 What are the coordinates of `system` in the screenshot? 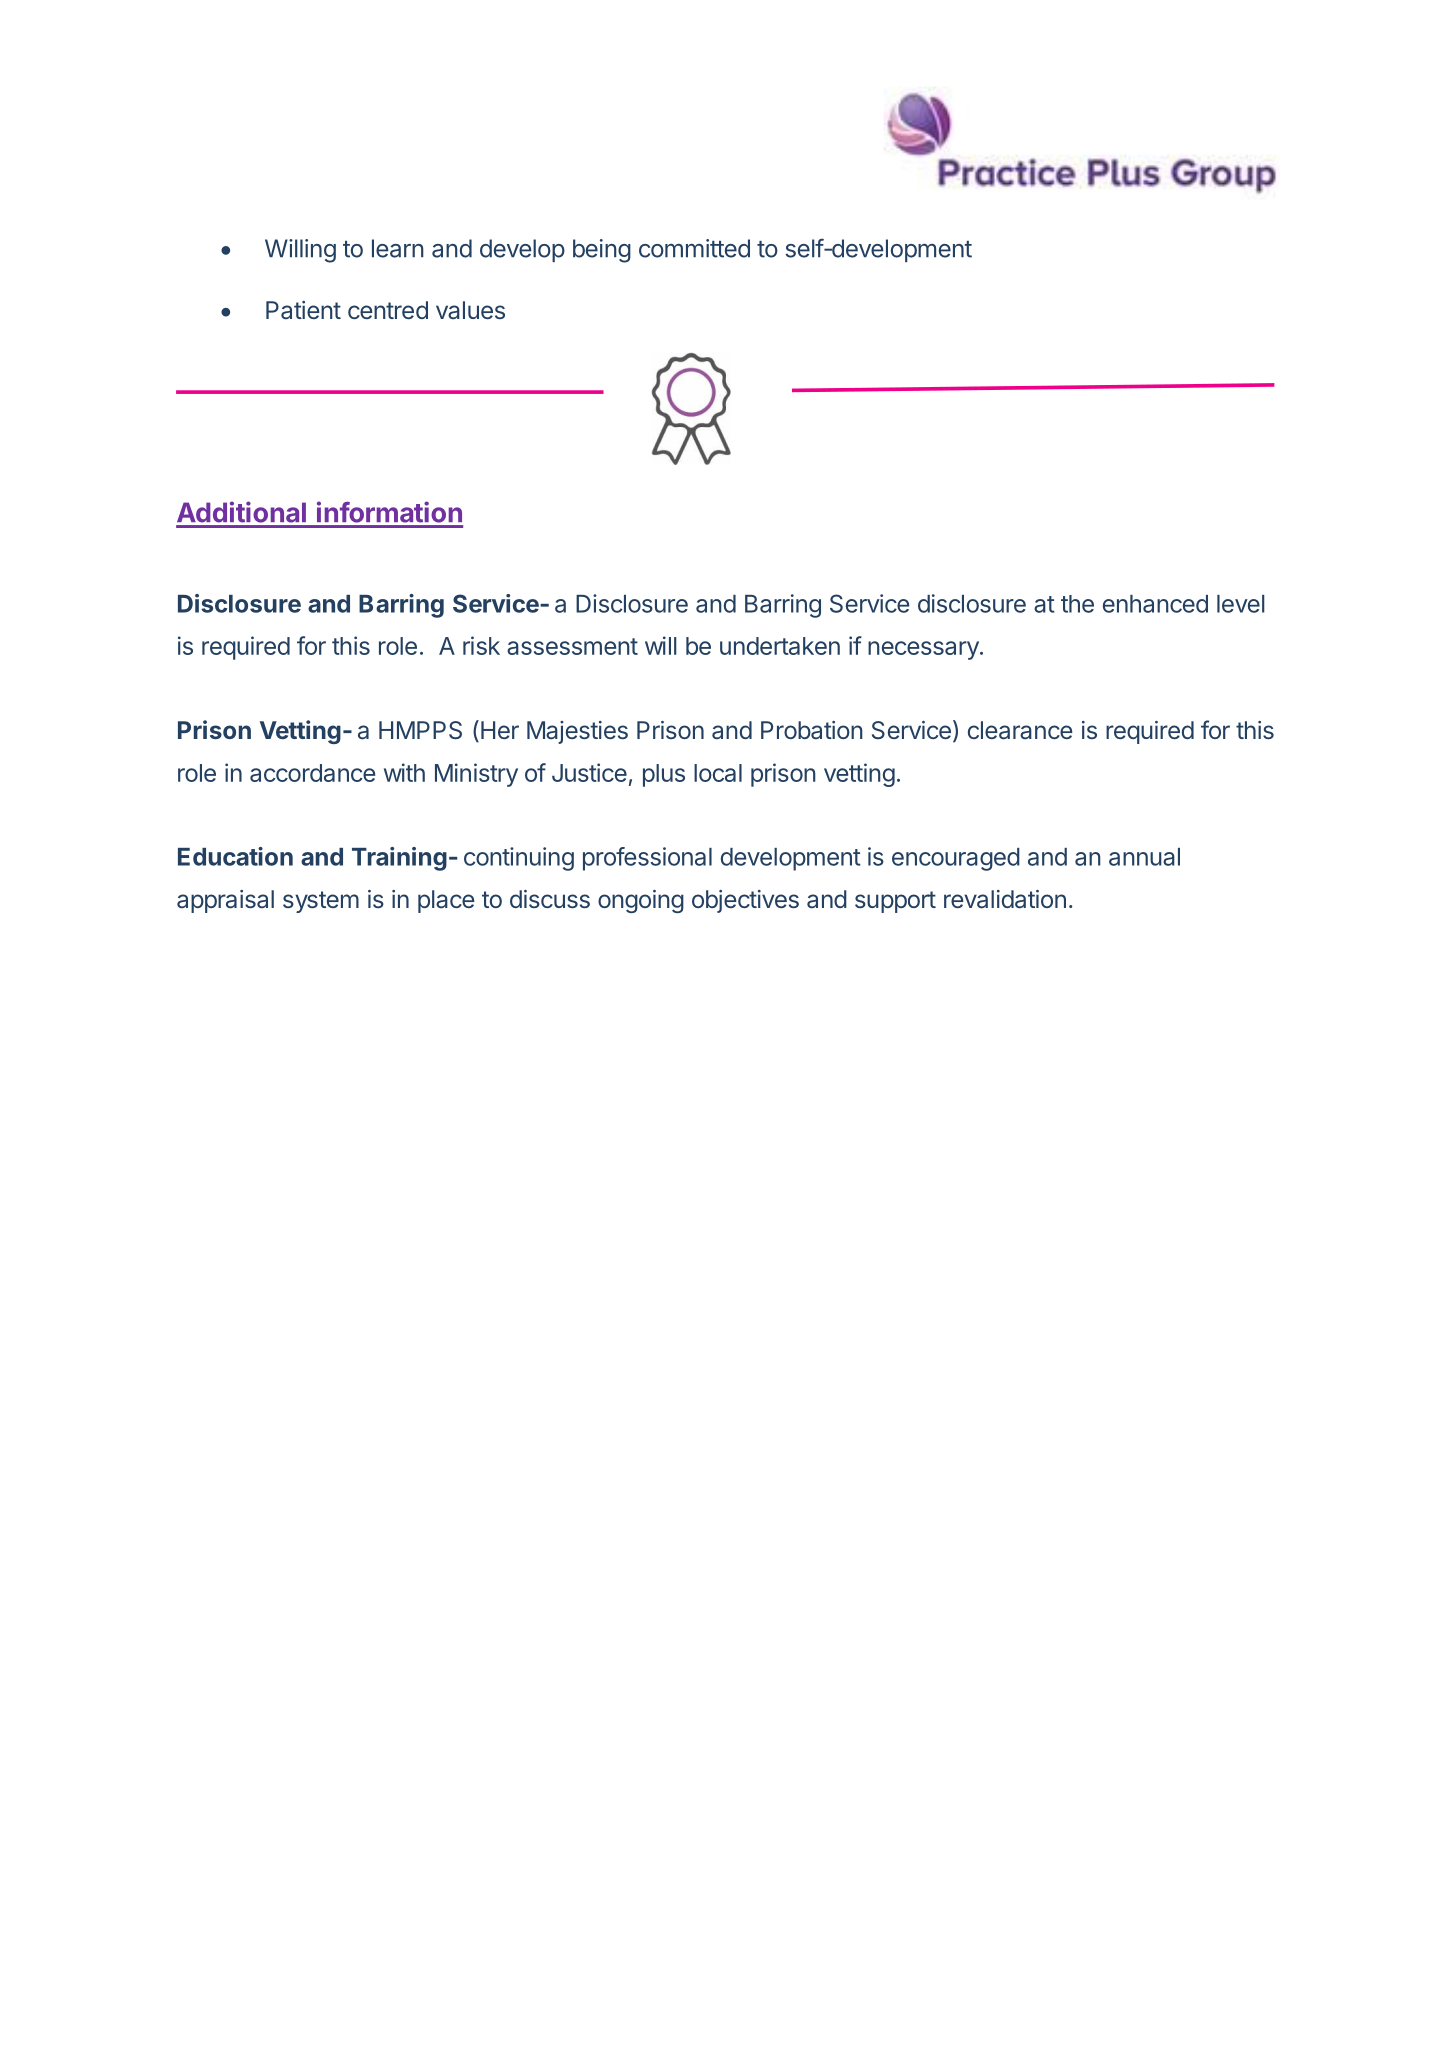 It's located at (321, 902).
